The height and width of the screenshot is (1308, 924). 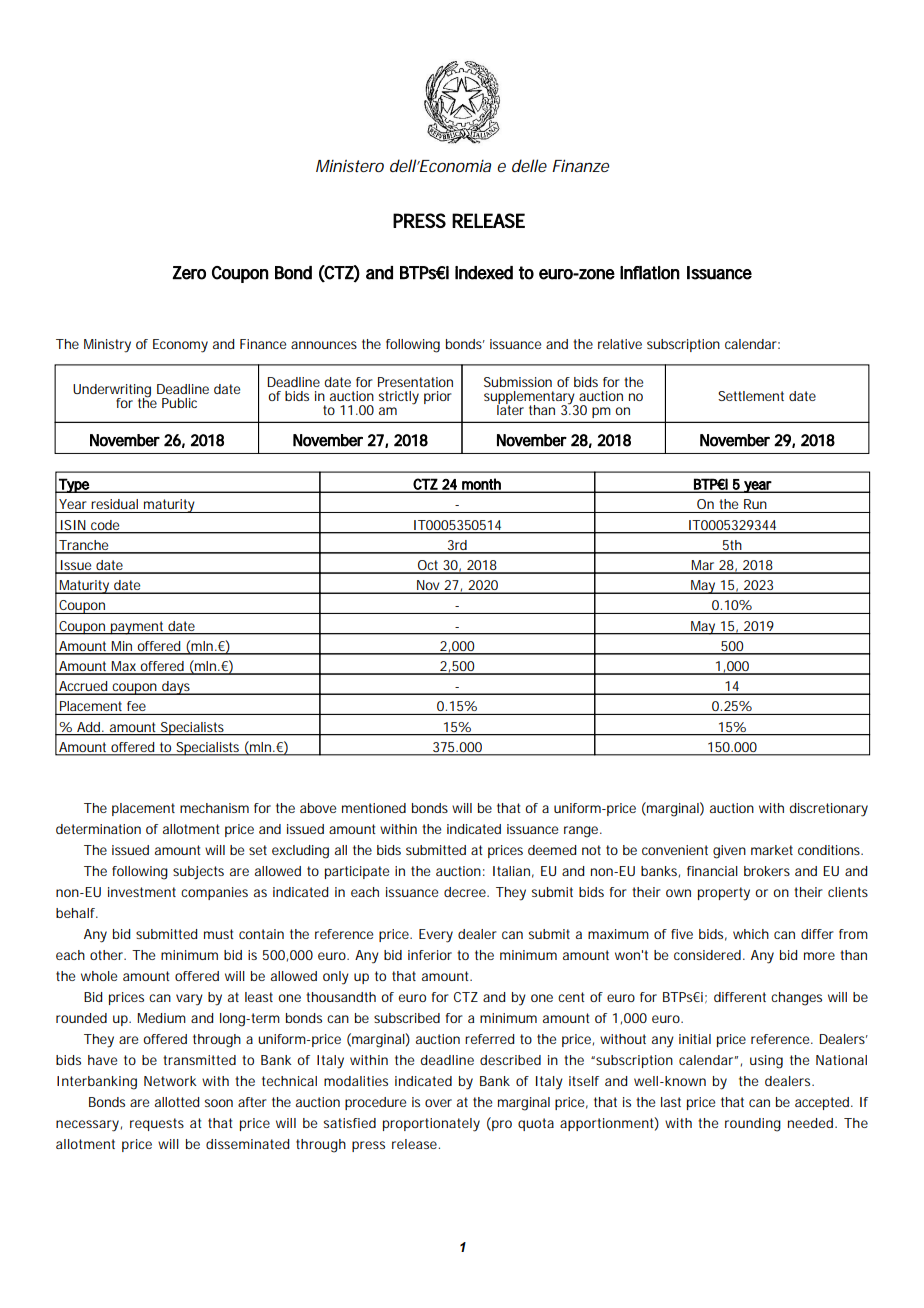 I want to click on discretionary, so click(x=829, y=810).
